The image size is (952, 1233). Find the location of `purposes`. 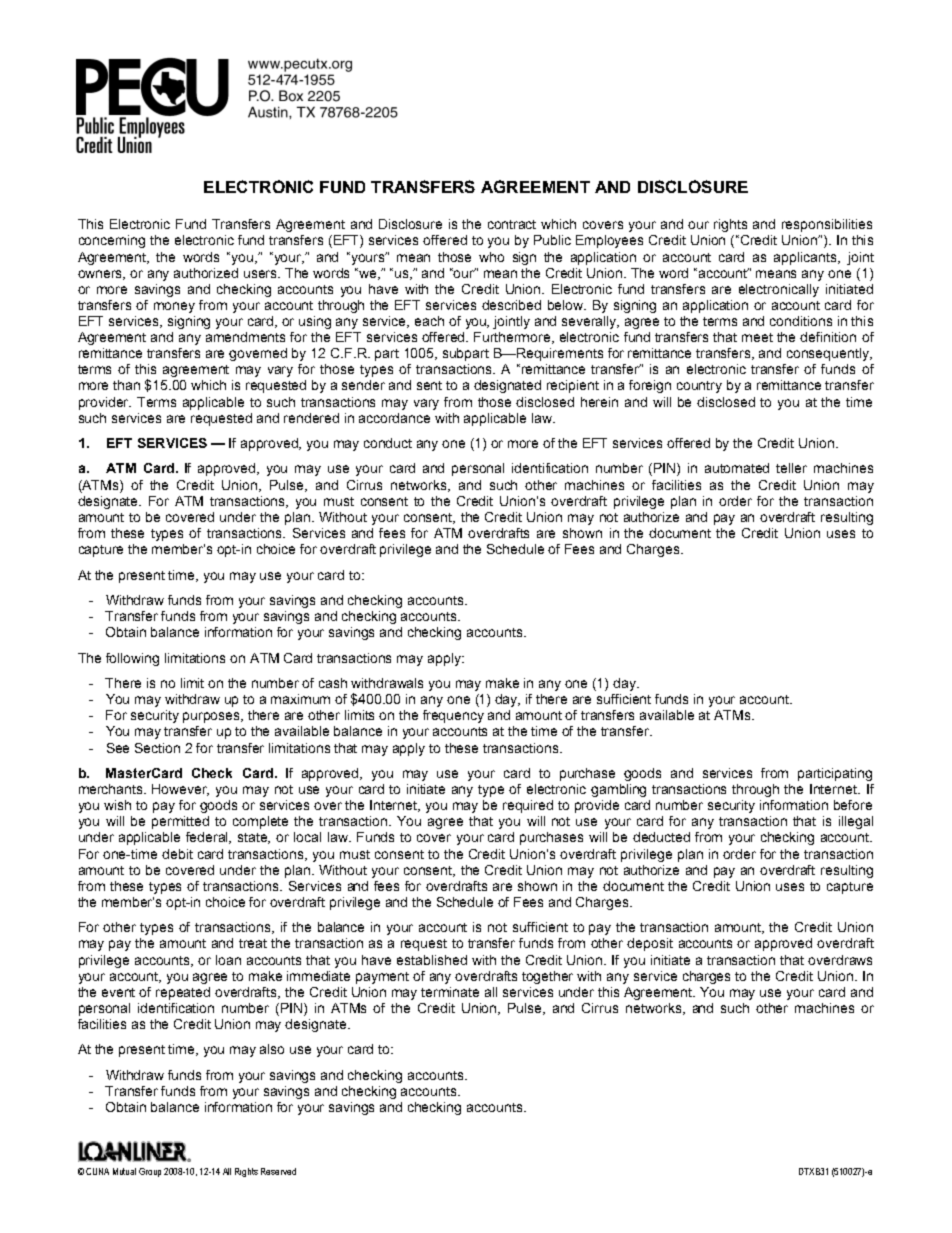

purposes is located at coordinates (213, 717).
